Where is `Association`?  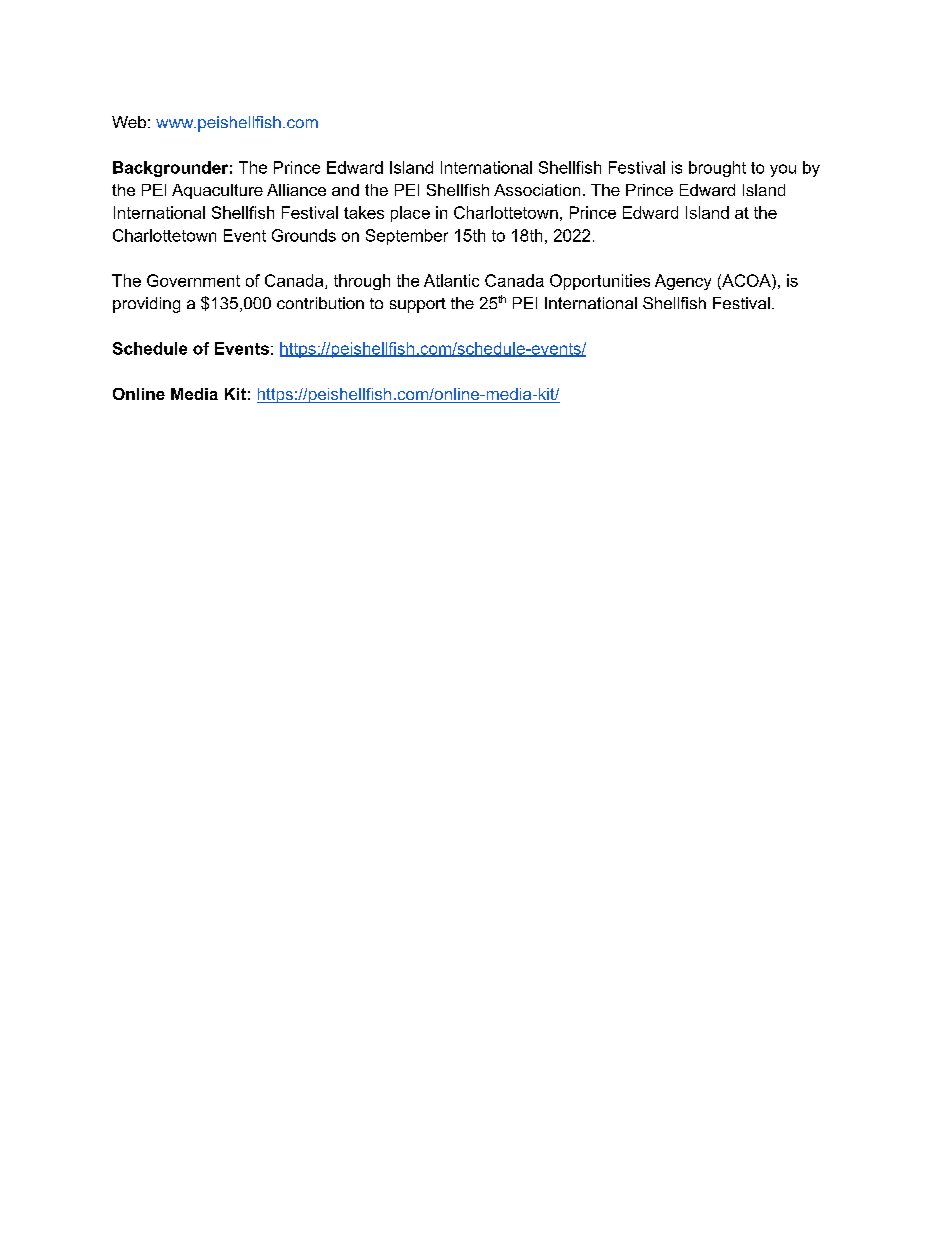
Association is located at coordinates (537, 190).
